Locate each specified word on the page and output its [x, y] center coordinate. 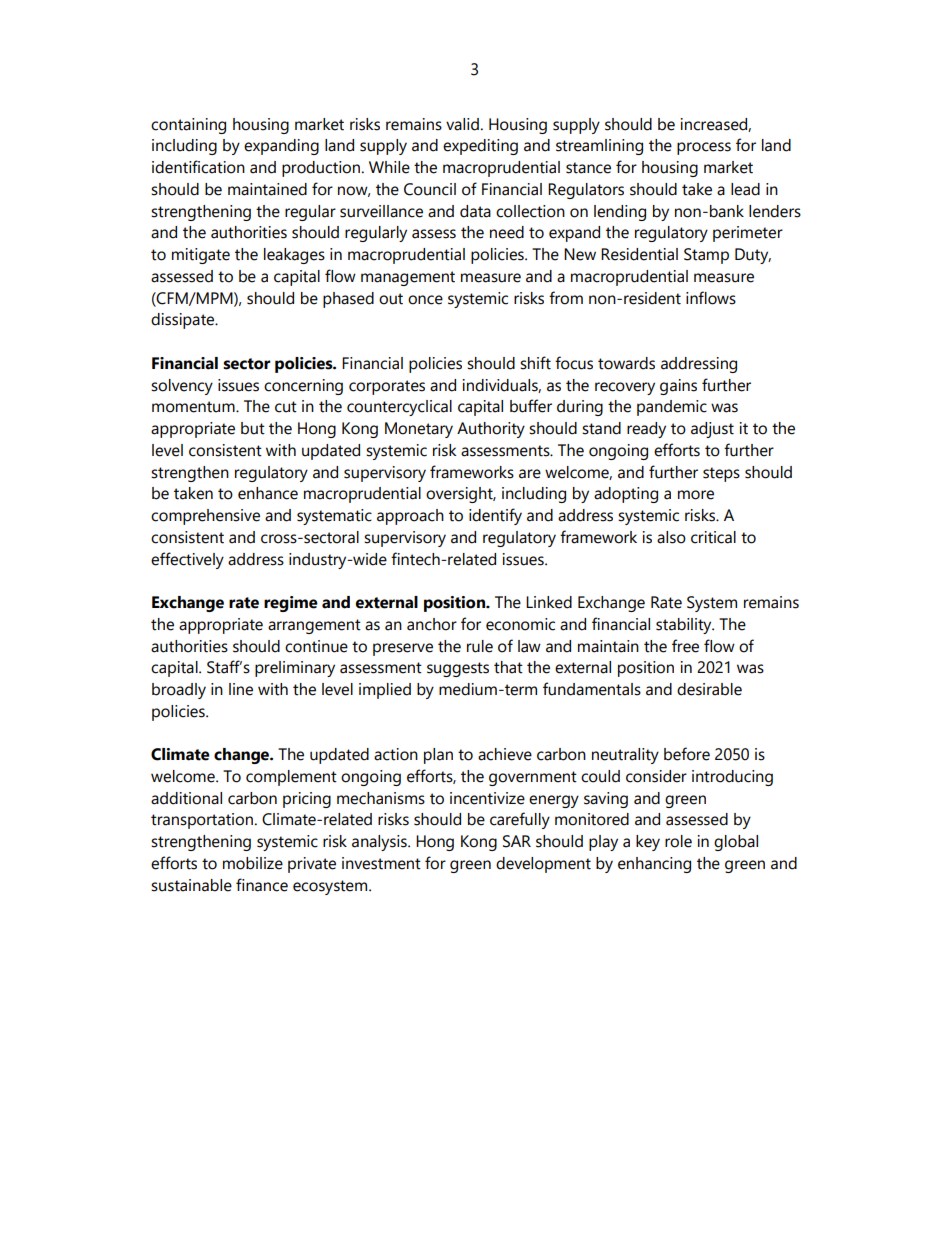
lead [745, 189]
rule [480, 646]
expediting [480, 147]
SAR [517, 841]
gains [678, 387]
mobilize [253, 863]
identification [198, 167]
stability [685, 626]
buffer [531, 406]
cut [286, 407]
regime [291, 604]
